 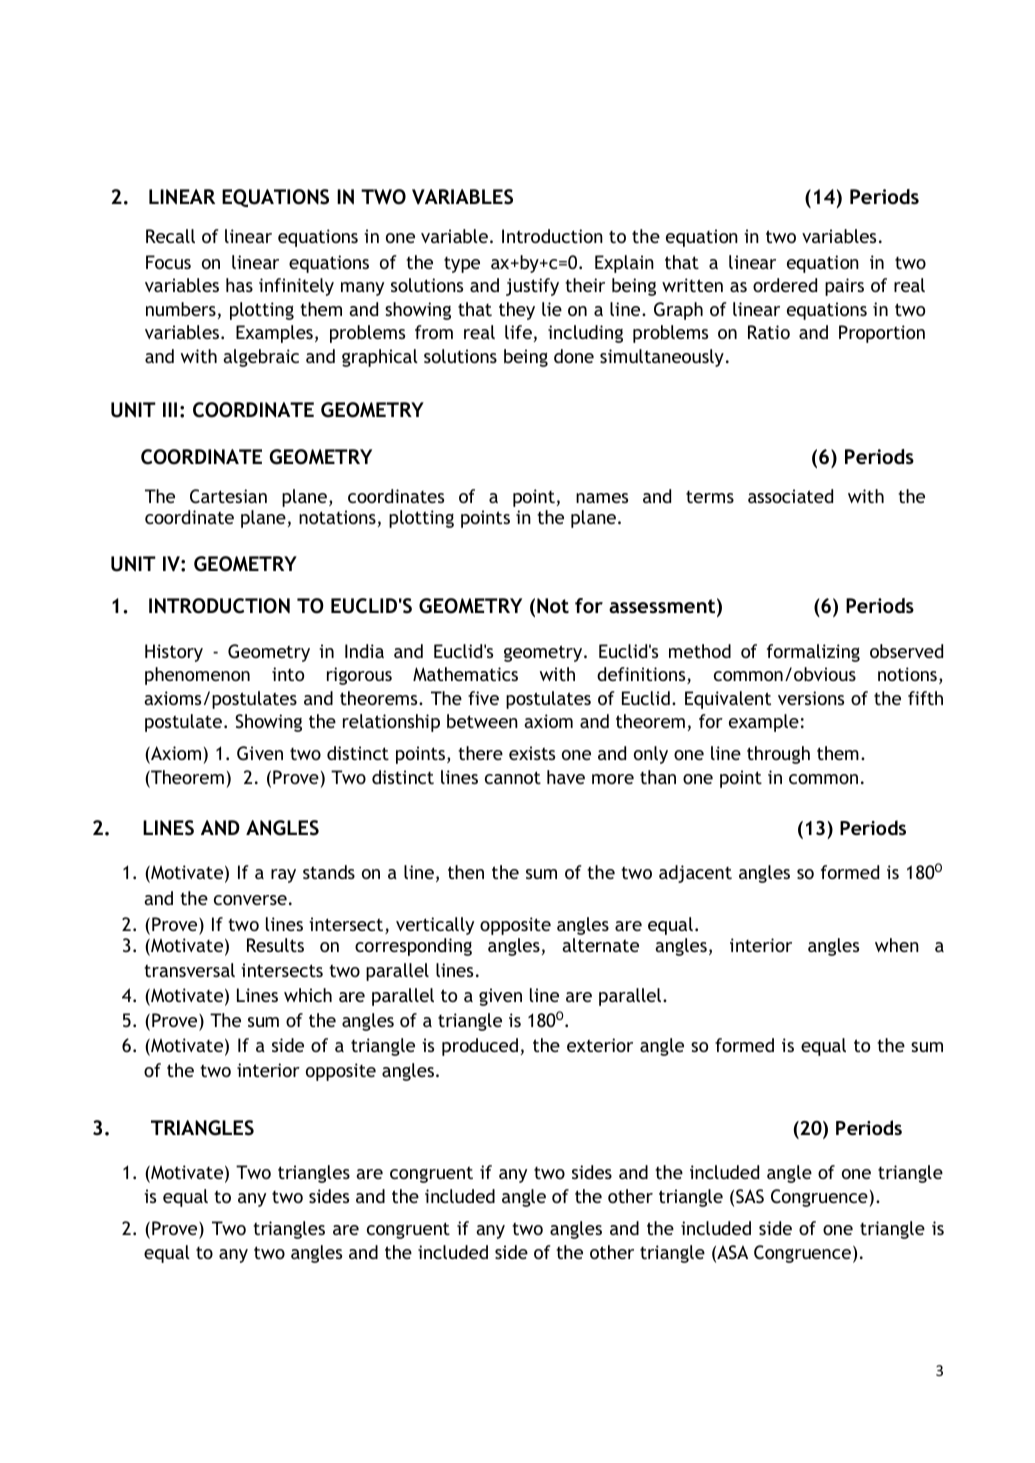 What do you see at coordinates (466, 872) in the page?
I see `then` at bounding box center [466, 872].
